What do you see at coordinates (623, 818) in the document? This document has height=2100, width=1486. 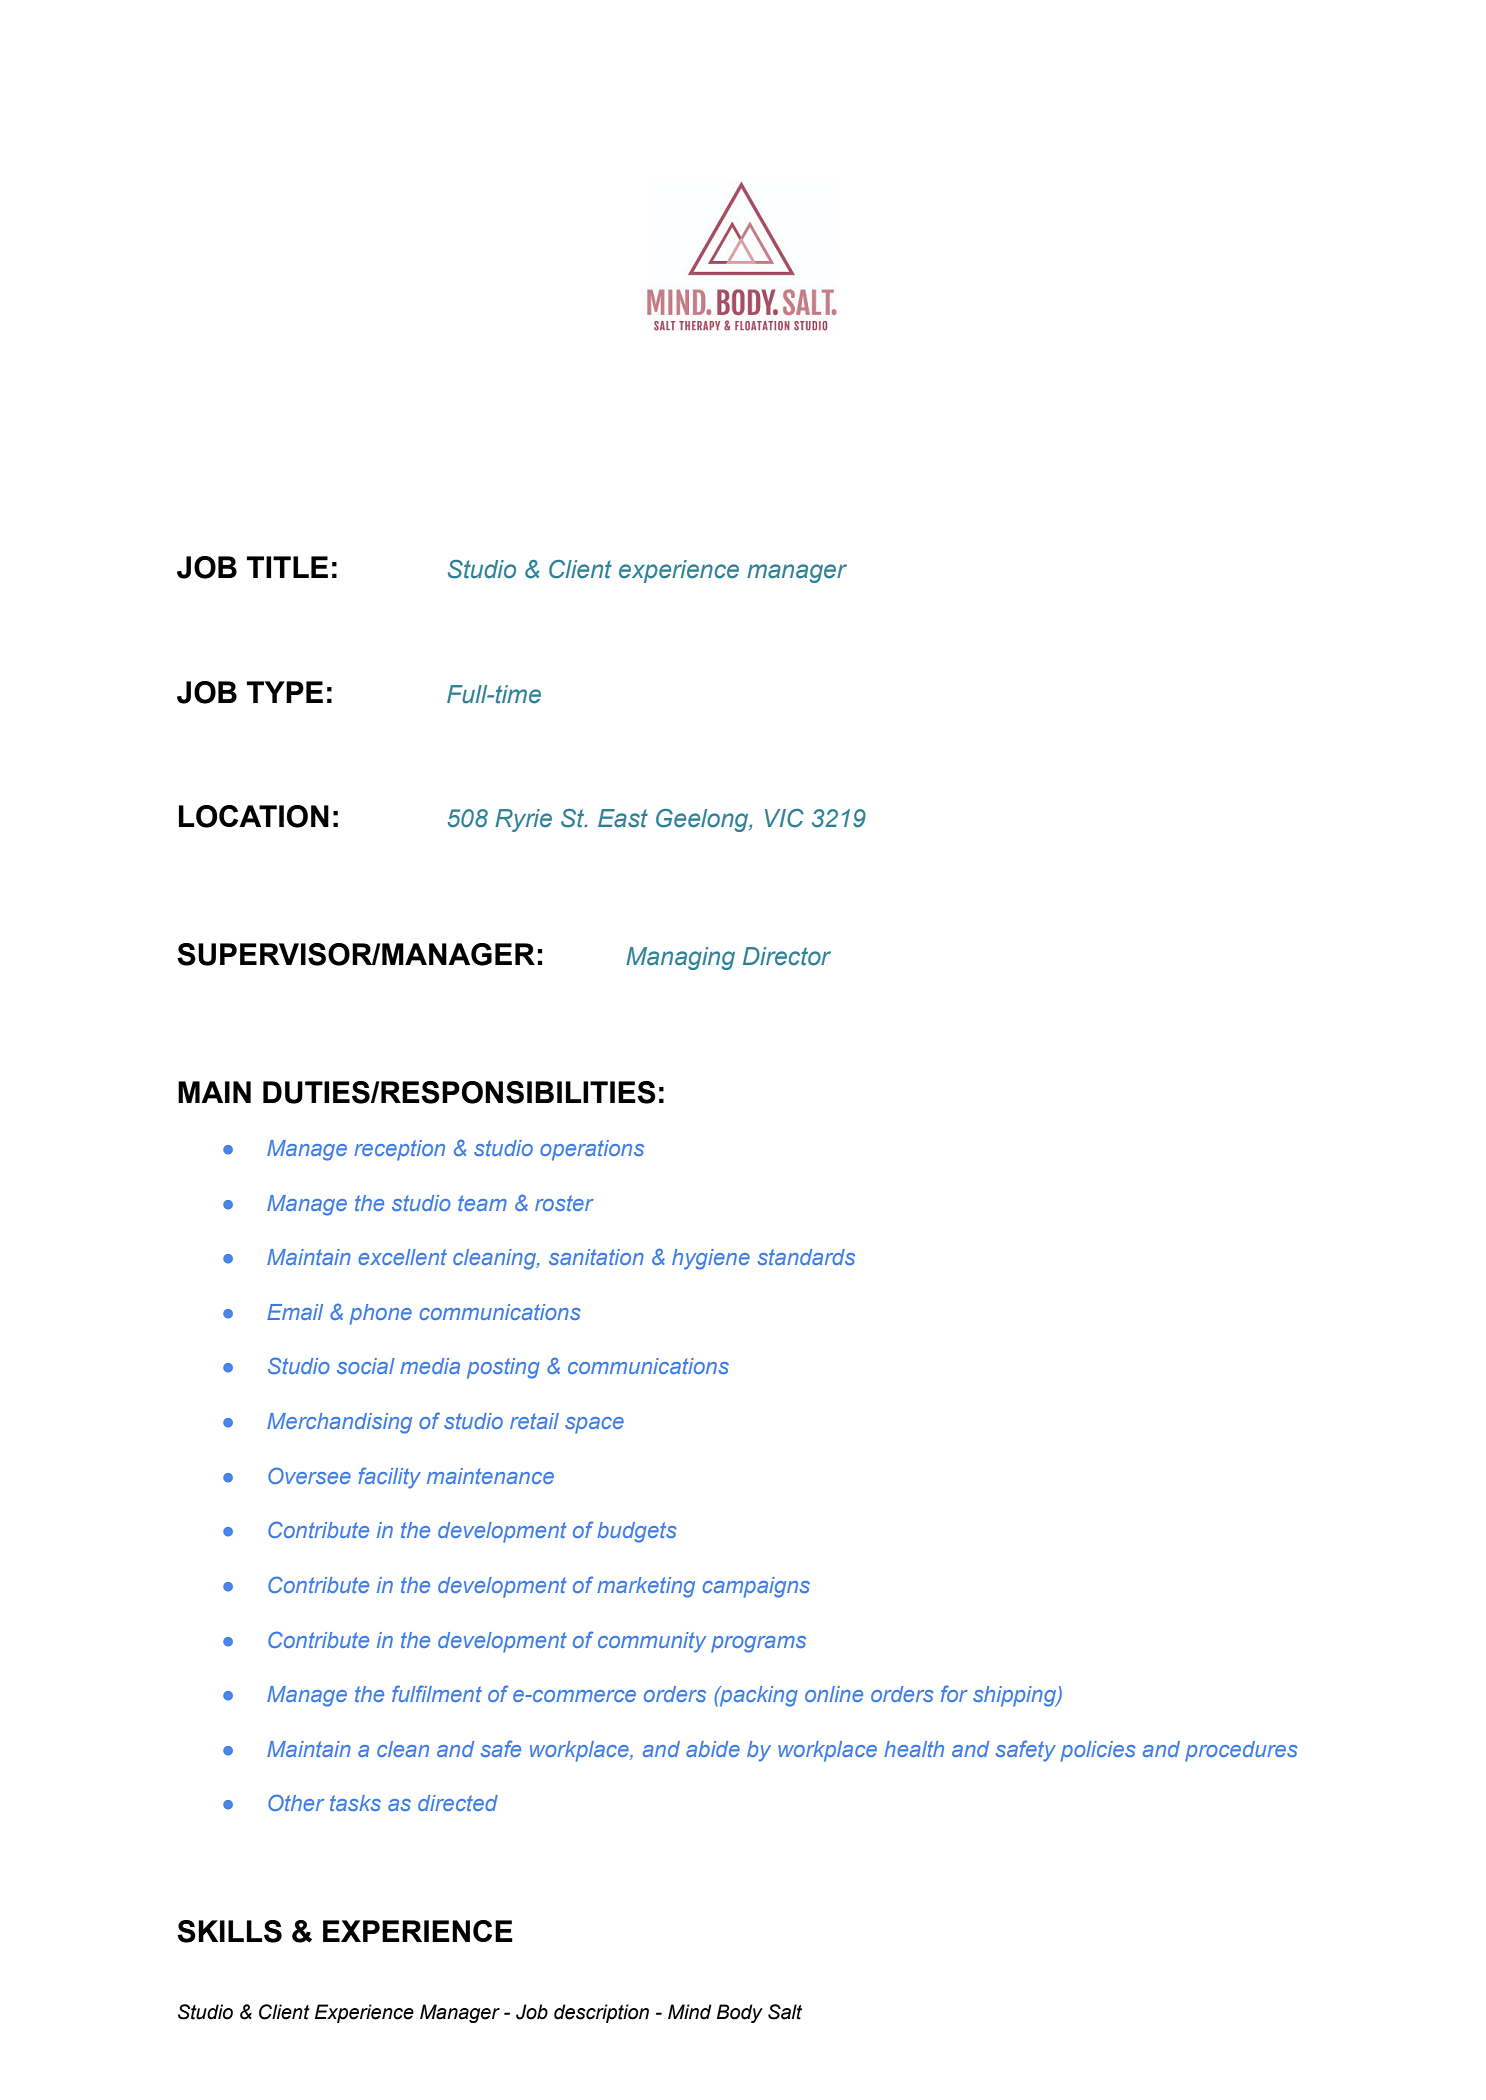 I see `East` at bounding box center [623, 818].
